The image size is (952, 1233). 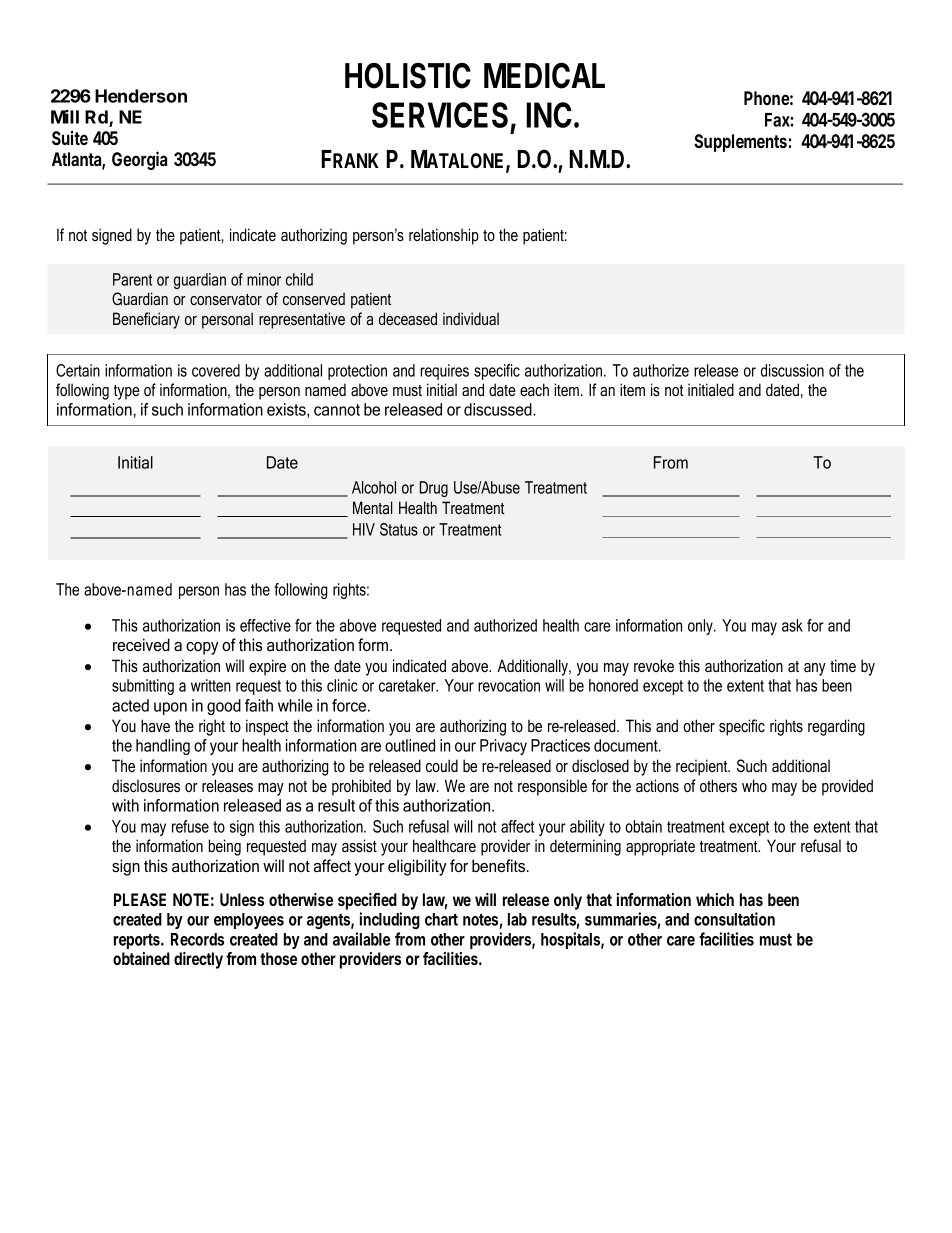 I want to click on Supplements, so click(x=741, y=143).
